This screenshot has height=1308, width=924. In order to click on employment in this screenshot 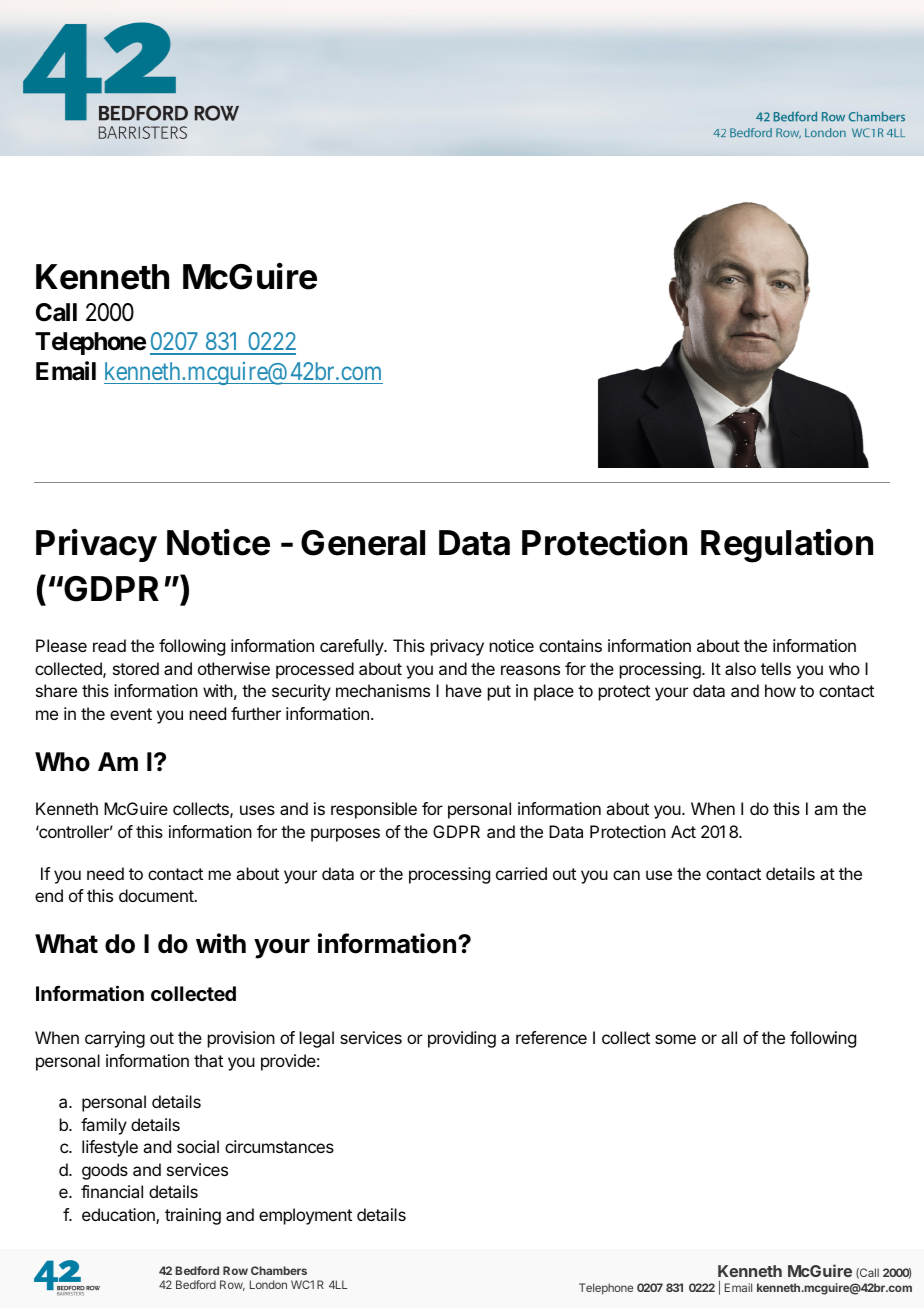, I will do `click(305, 1216)`.
